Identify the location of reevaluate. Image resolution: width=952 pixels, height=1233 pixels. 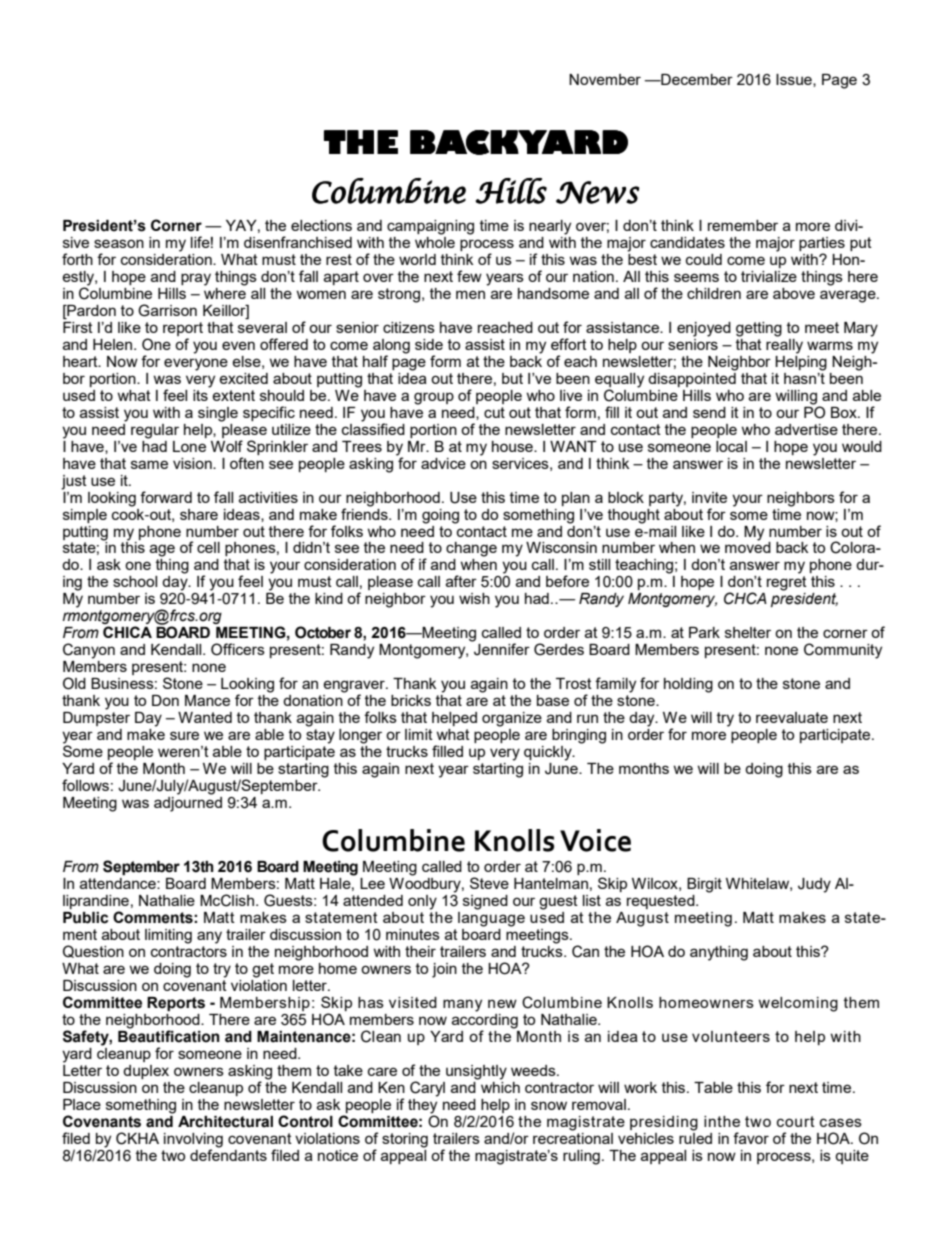
(792, 717).
